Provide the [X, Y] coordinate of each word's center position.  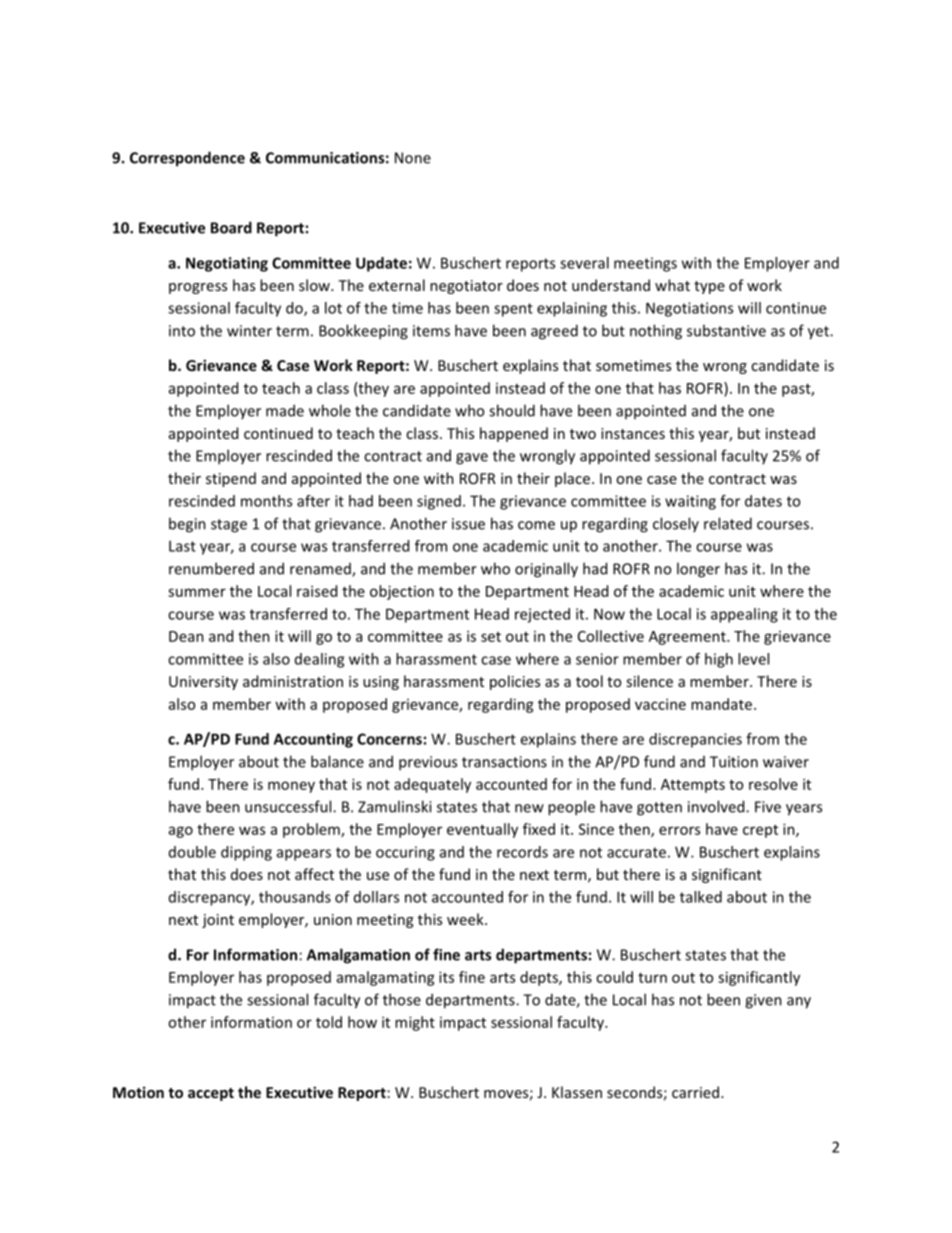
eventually [482, 830]
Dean [186, 636]
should [512, 410]
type [709, 287]
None [413, 158]
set [491, 637]
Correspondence [187, 159]
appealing [744, 615]
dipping [246, 853]
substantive [726, 330]
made [285, 410]
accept [211, 1094]
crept [760, 831]
